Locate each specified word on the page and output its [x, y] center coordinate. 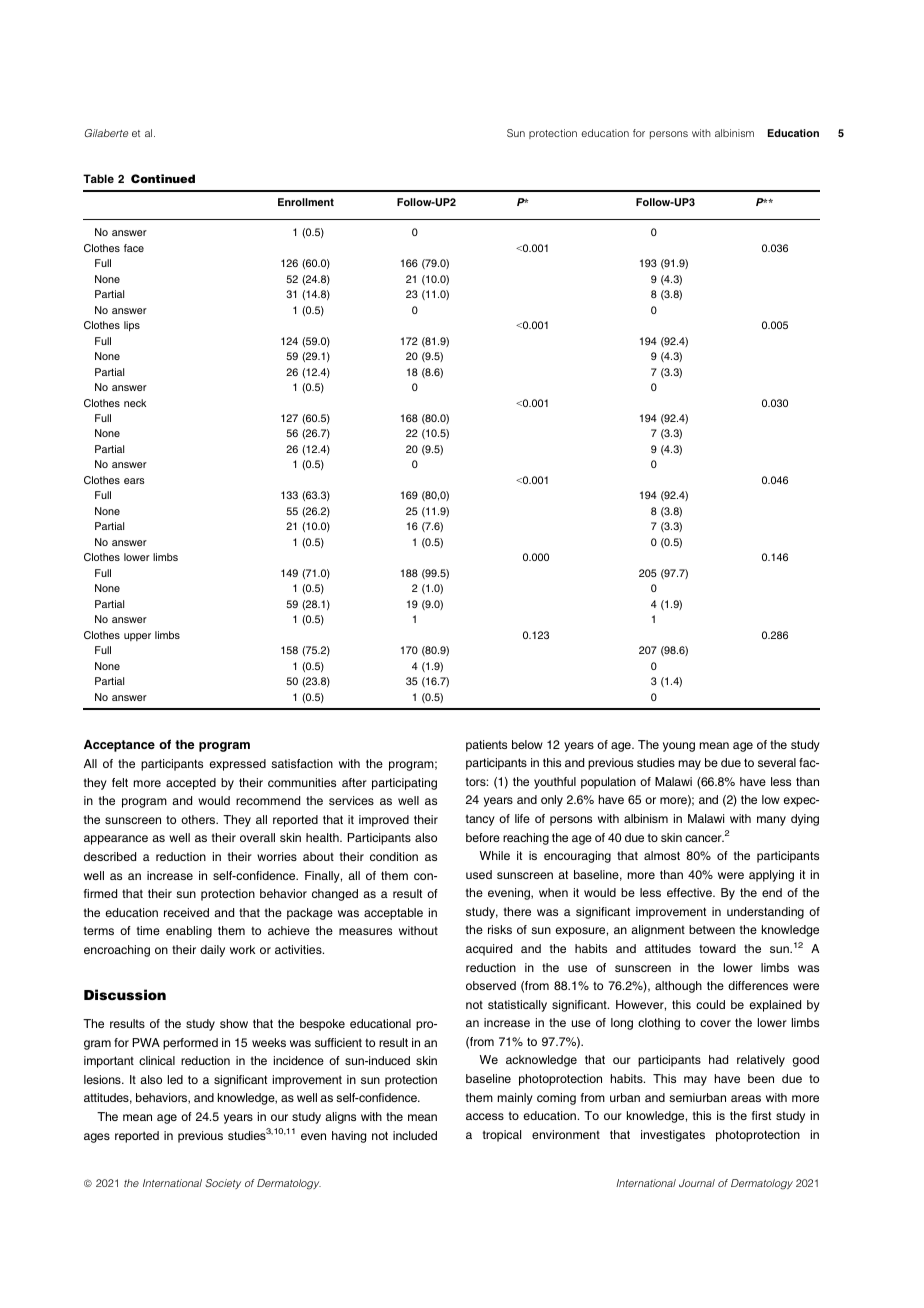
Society [223, 1184]
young [679, 747]
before [483, 837]
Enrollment [306, 202]
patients [486, 746]
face [134, 248]
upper [137, 637]
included [415, 1135]
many [771, 821]
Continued [163, 178]
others [199, 819]
